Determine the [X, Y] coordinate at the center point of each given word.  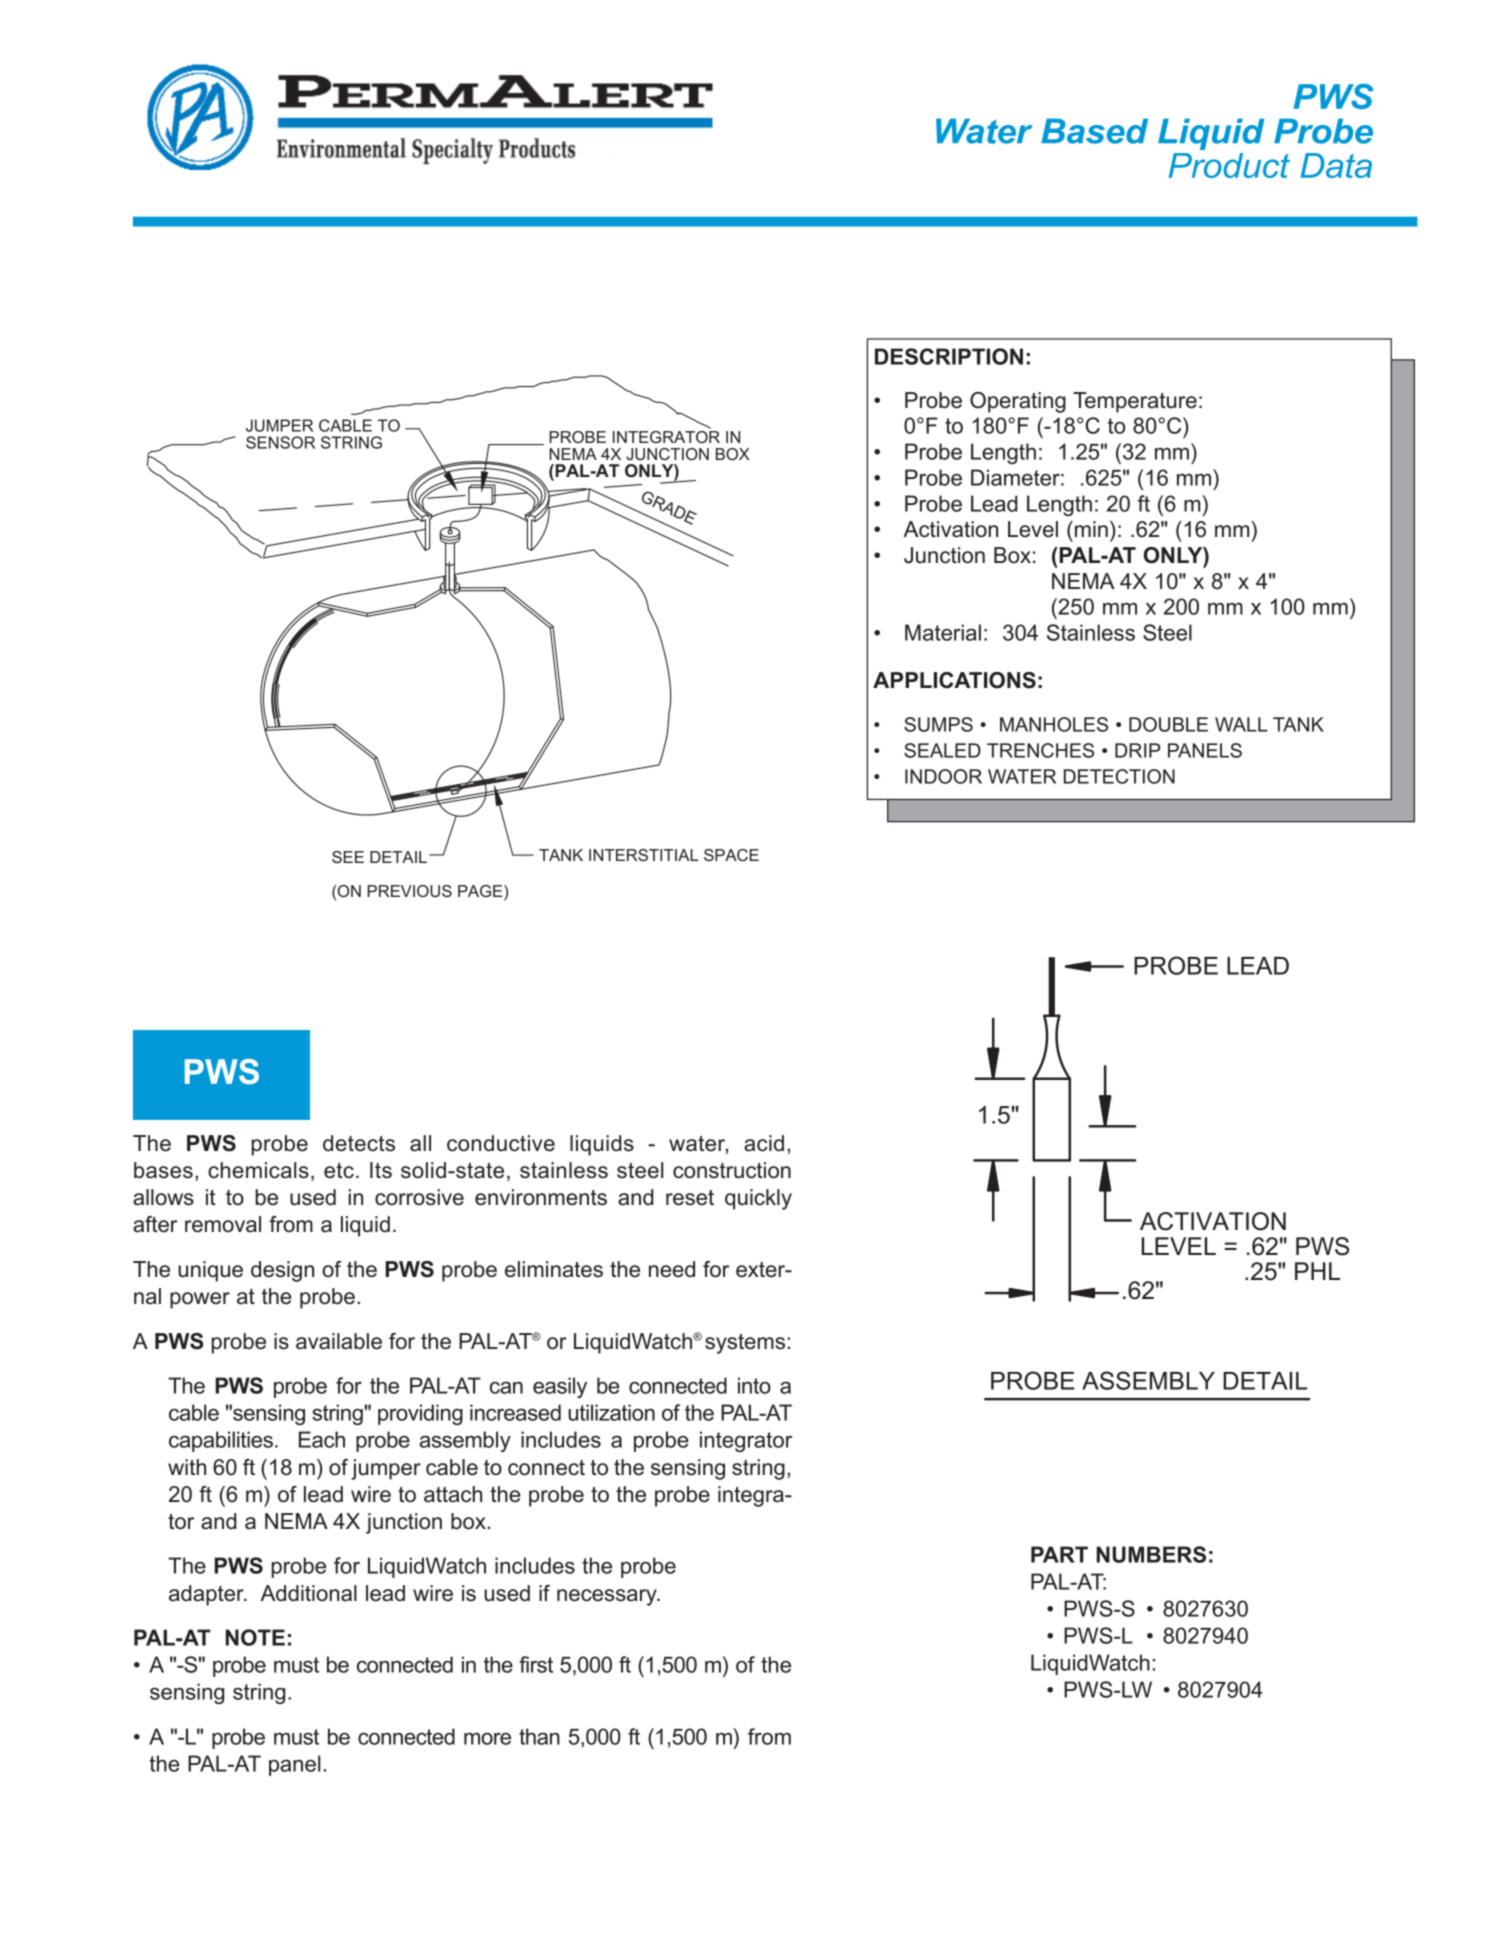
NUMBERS [1151, 1554]
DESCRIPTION [949, 356]
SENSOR [280, 442]
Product [1229, 165]
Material [943, 632]
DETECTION [1119, 776]
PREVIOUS [409, 891]
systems [745, 1344]
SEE [348, 857]
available [339, 1341]
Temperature [1135, 402]
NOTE [255, 1637]
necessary [608, 1597]
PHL [1317, 1271]
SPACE [731, 855]
